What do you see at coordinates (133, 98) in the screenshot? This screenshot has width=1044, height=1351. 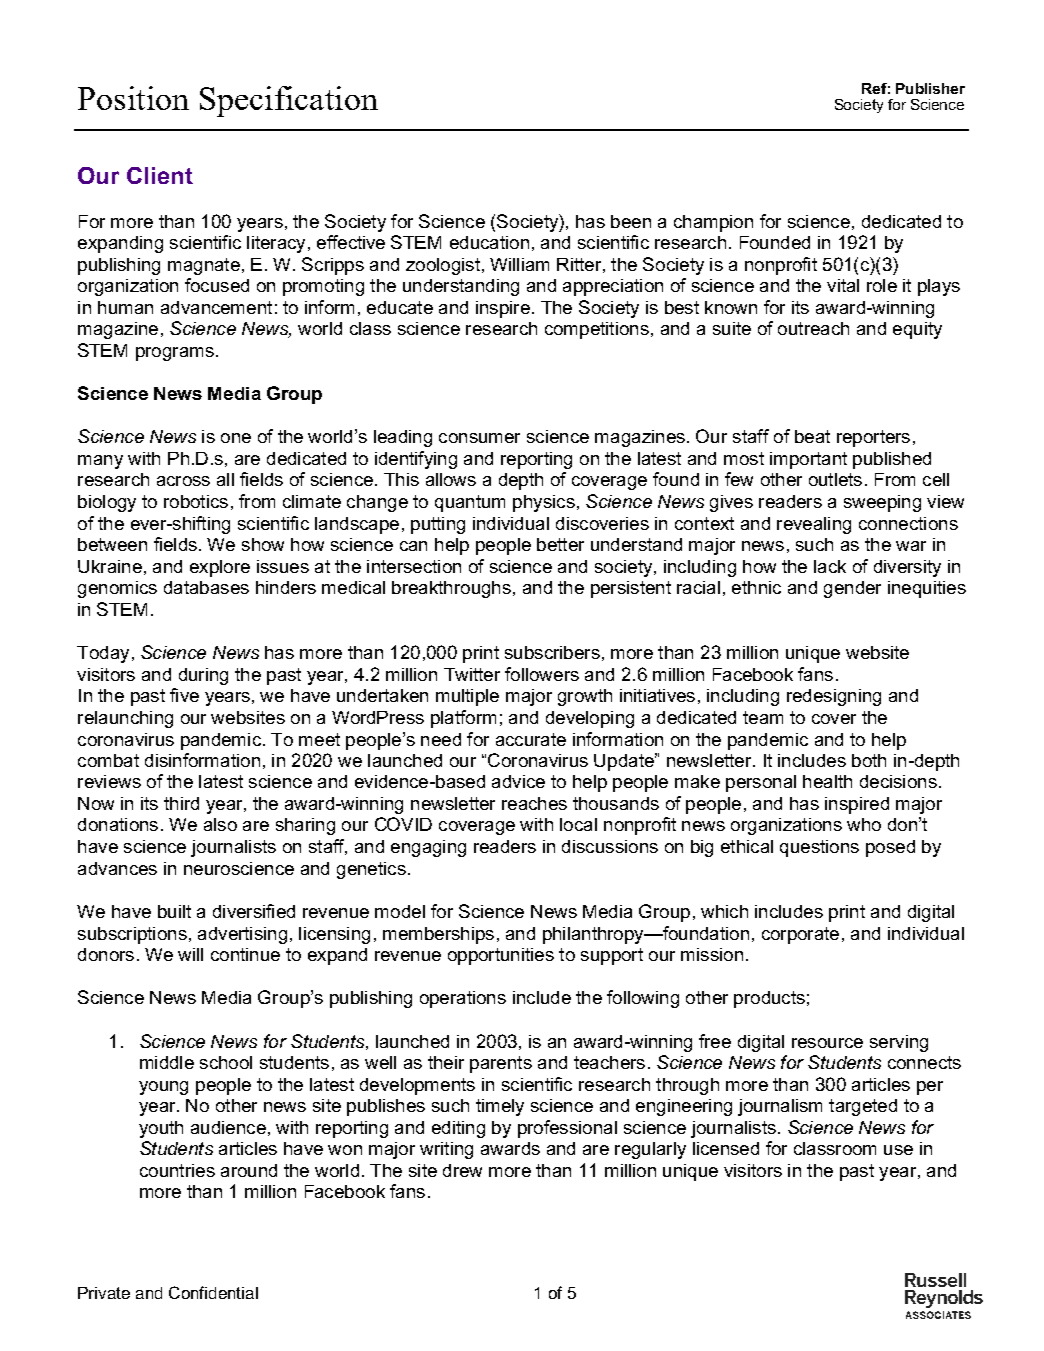 I see `Position` at bounding box center [133, 98].
